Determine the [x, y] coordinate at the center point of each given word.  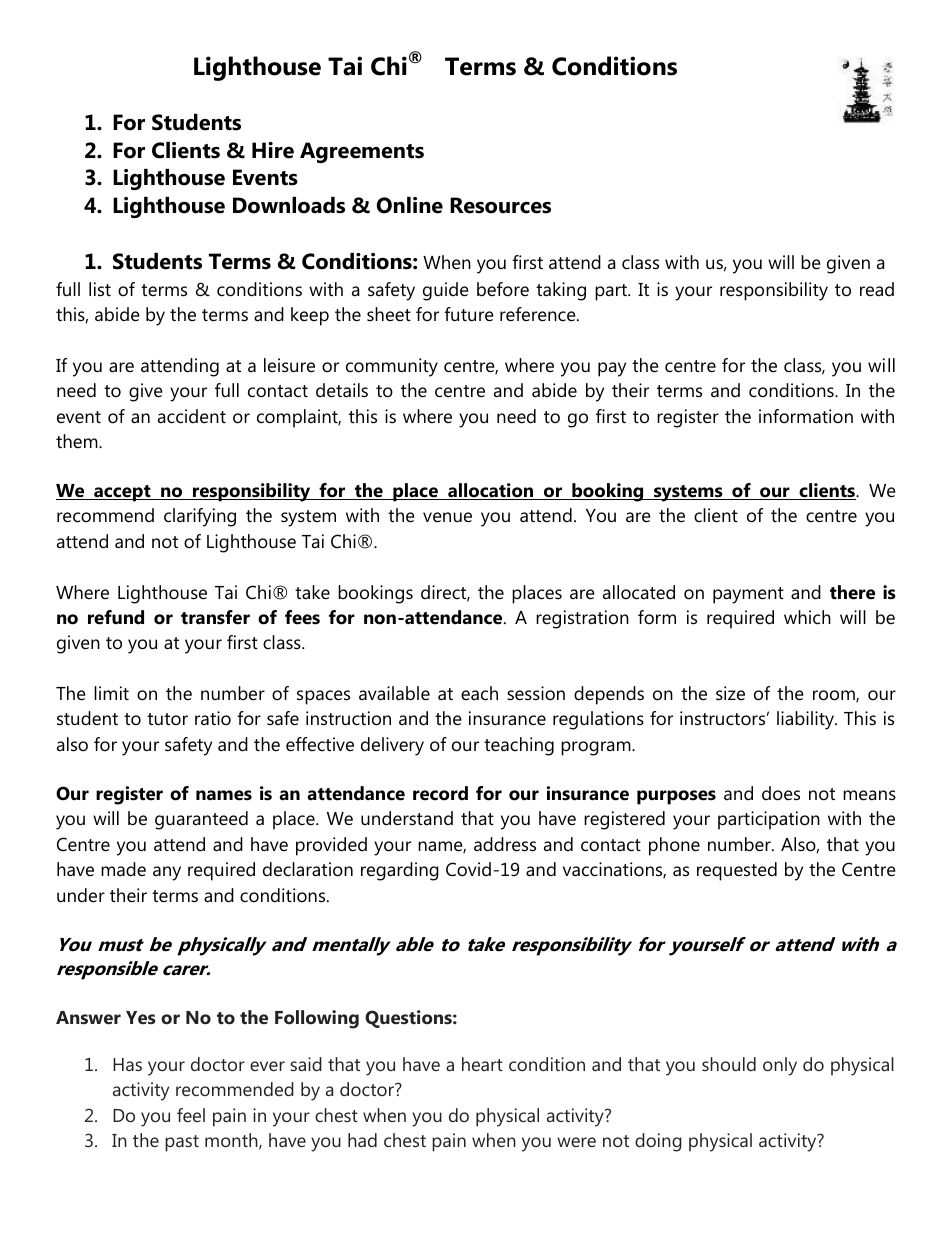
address [505, 844]
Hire [273, 150]
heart [482, 1064]
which [807, 617]
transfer [215, 617]
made [123, 869]
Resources [500, 205]
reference [539, 314]
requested [737, 871]
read [877, 289]
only [780, 1066]
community [392, 367]
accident [192, 416]
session [536, 693]
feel [191, 1115]
